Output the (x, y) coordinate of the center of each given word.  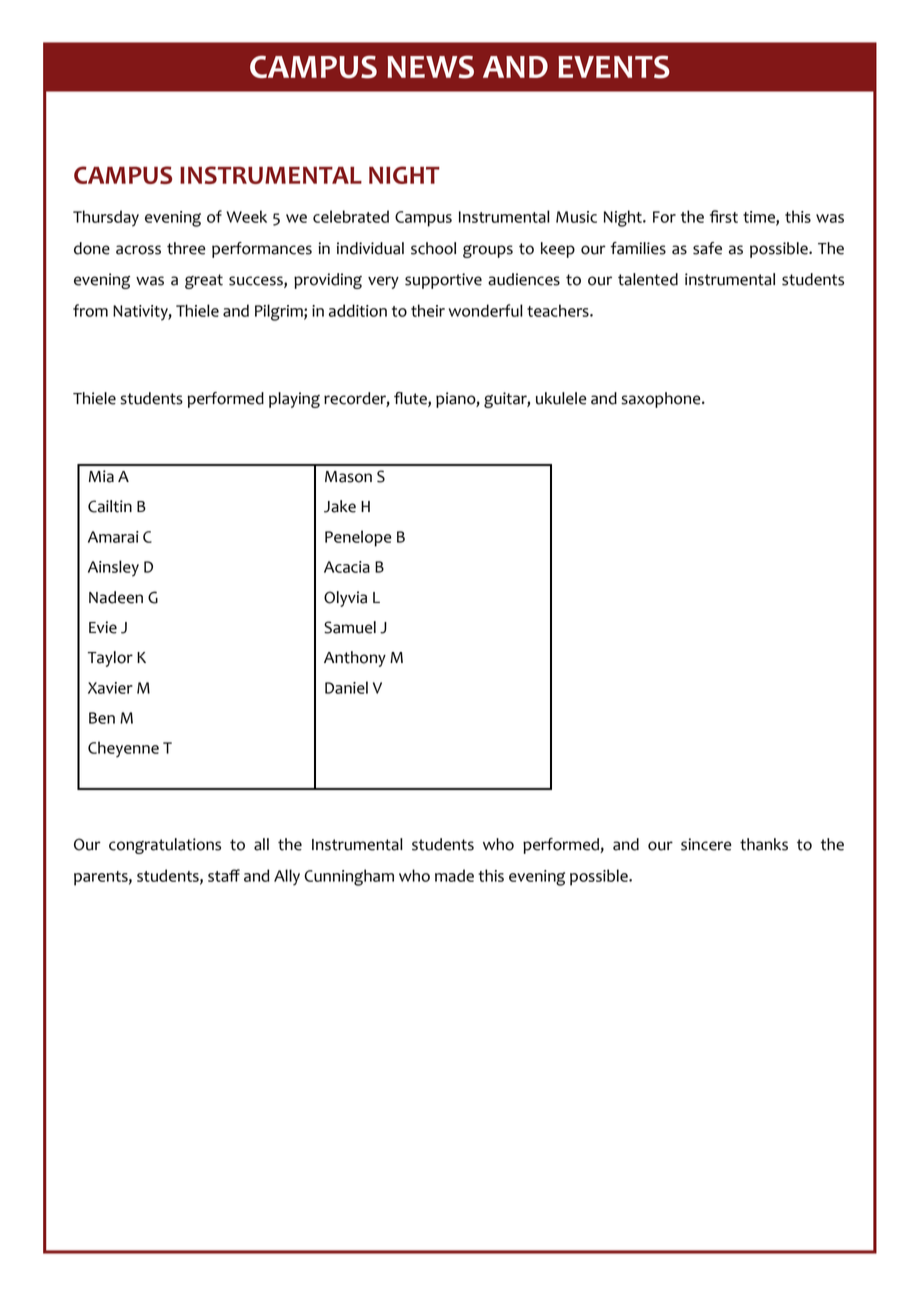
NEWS (430, 67)
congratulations (165, 846)
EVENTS (614, 67)
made (454, 875)
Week (246, 216)
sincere (706, 844)
